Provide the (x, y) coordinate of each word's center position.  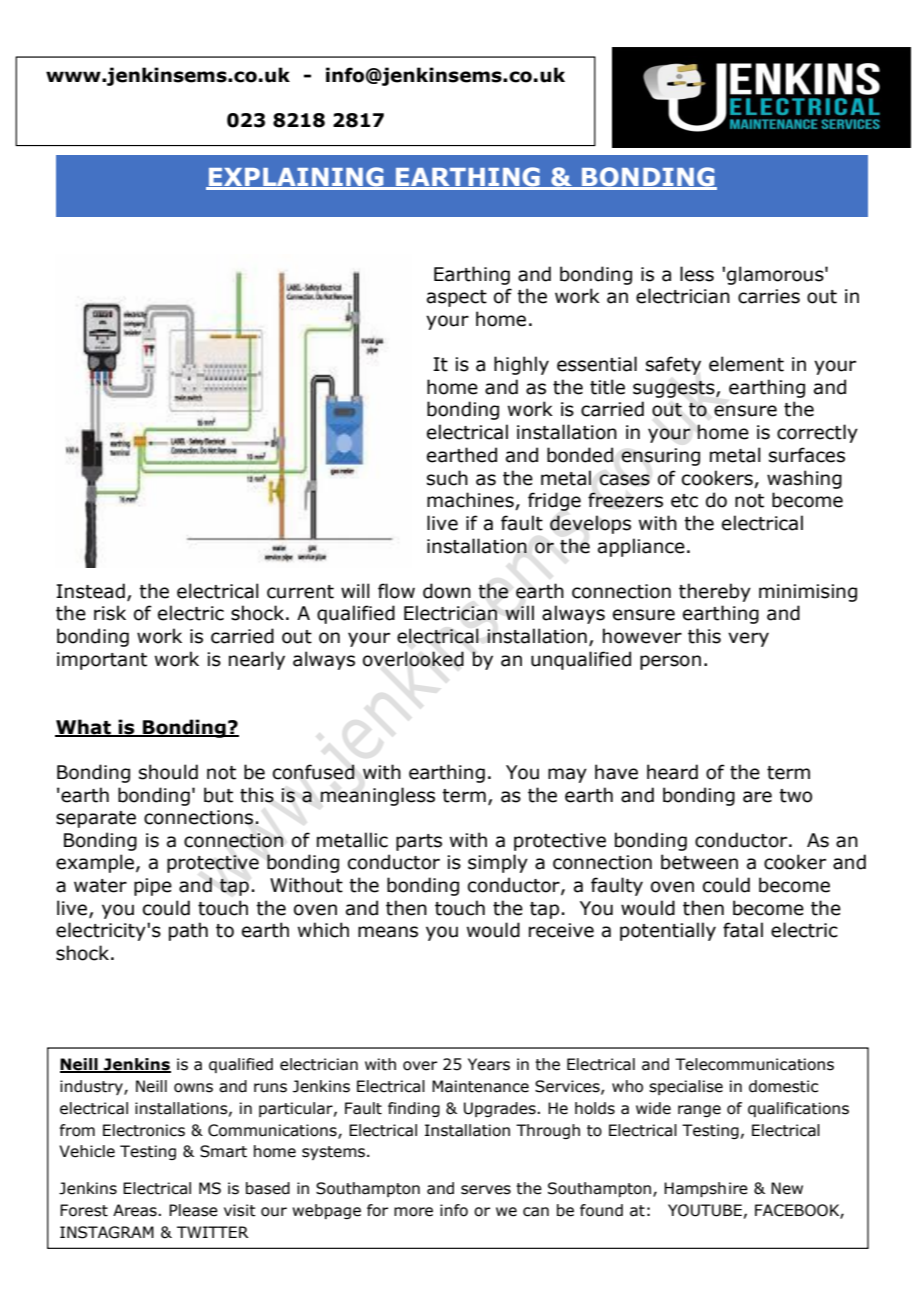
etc (684, 501)
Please (193, 1210)
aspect (457, 298)
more (413, 1212)
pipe (153, 887)
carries (769, 296)
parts (419, 842)
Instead (90, 591)
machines (471, 501)
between (699, 862)
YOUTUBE (705, 1210)
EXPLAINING (296, 178)
